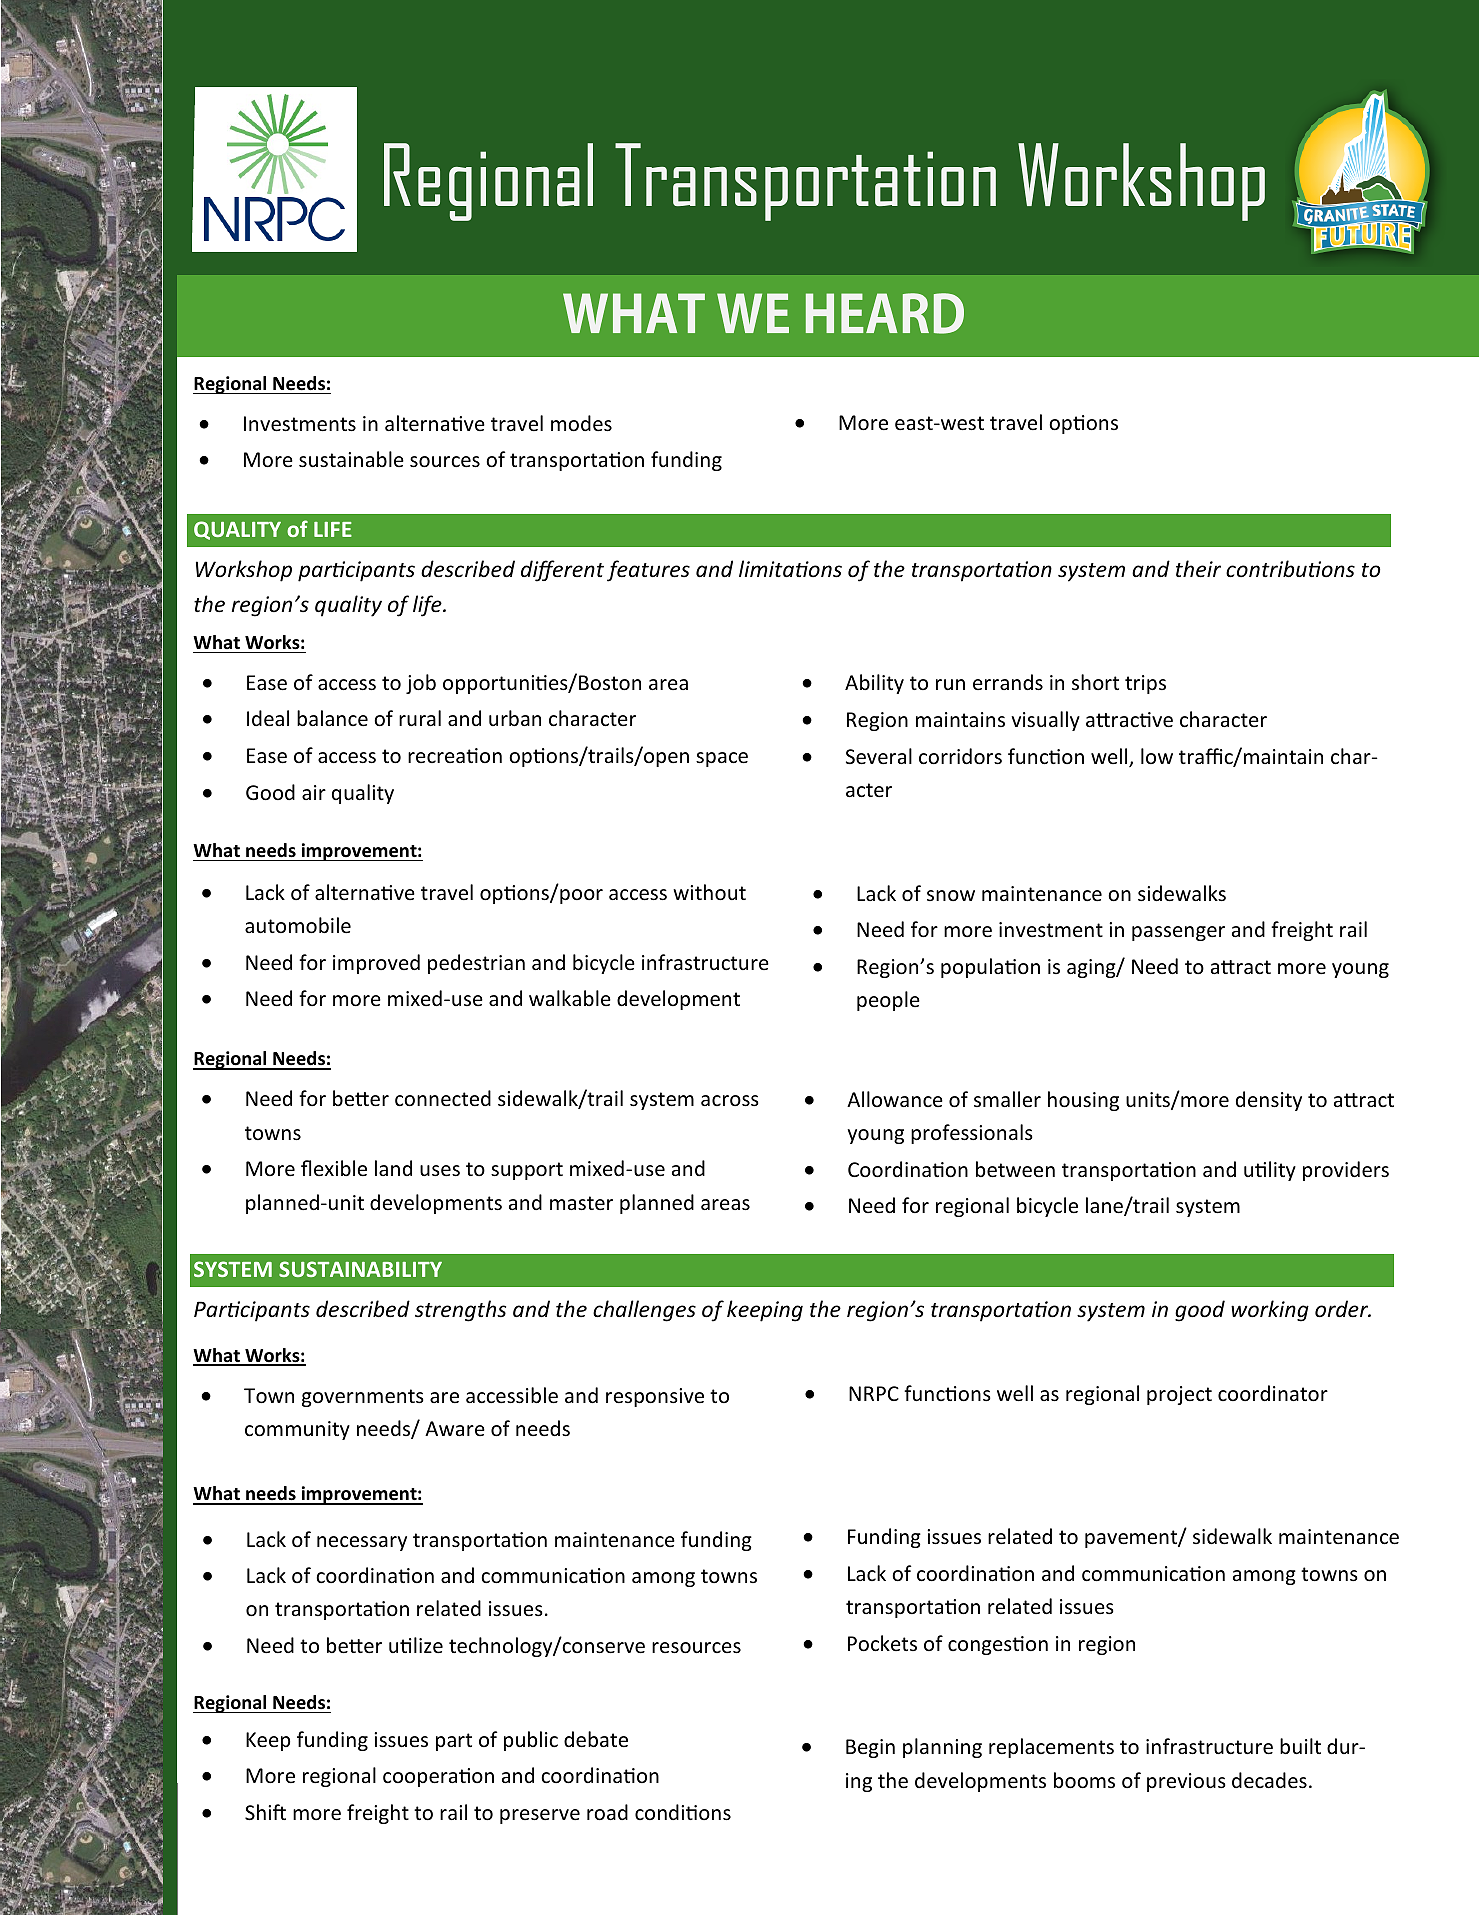 The image size is (1479, 1915). What do you see at coordinates (709, 892) in the document?
I see `without` at bounding box center [709, 892].
